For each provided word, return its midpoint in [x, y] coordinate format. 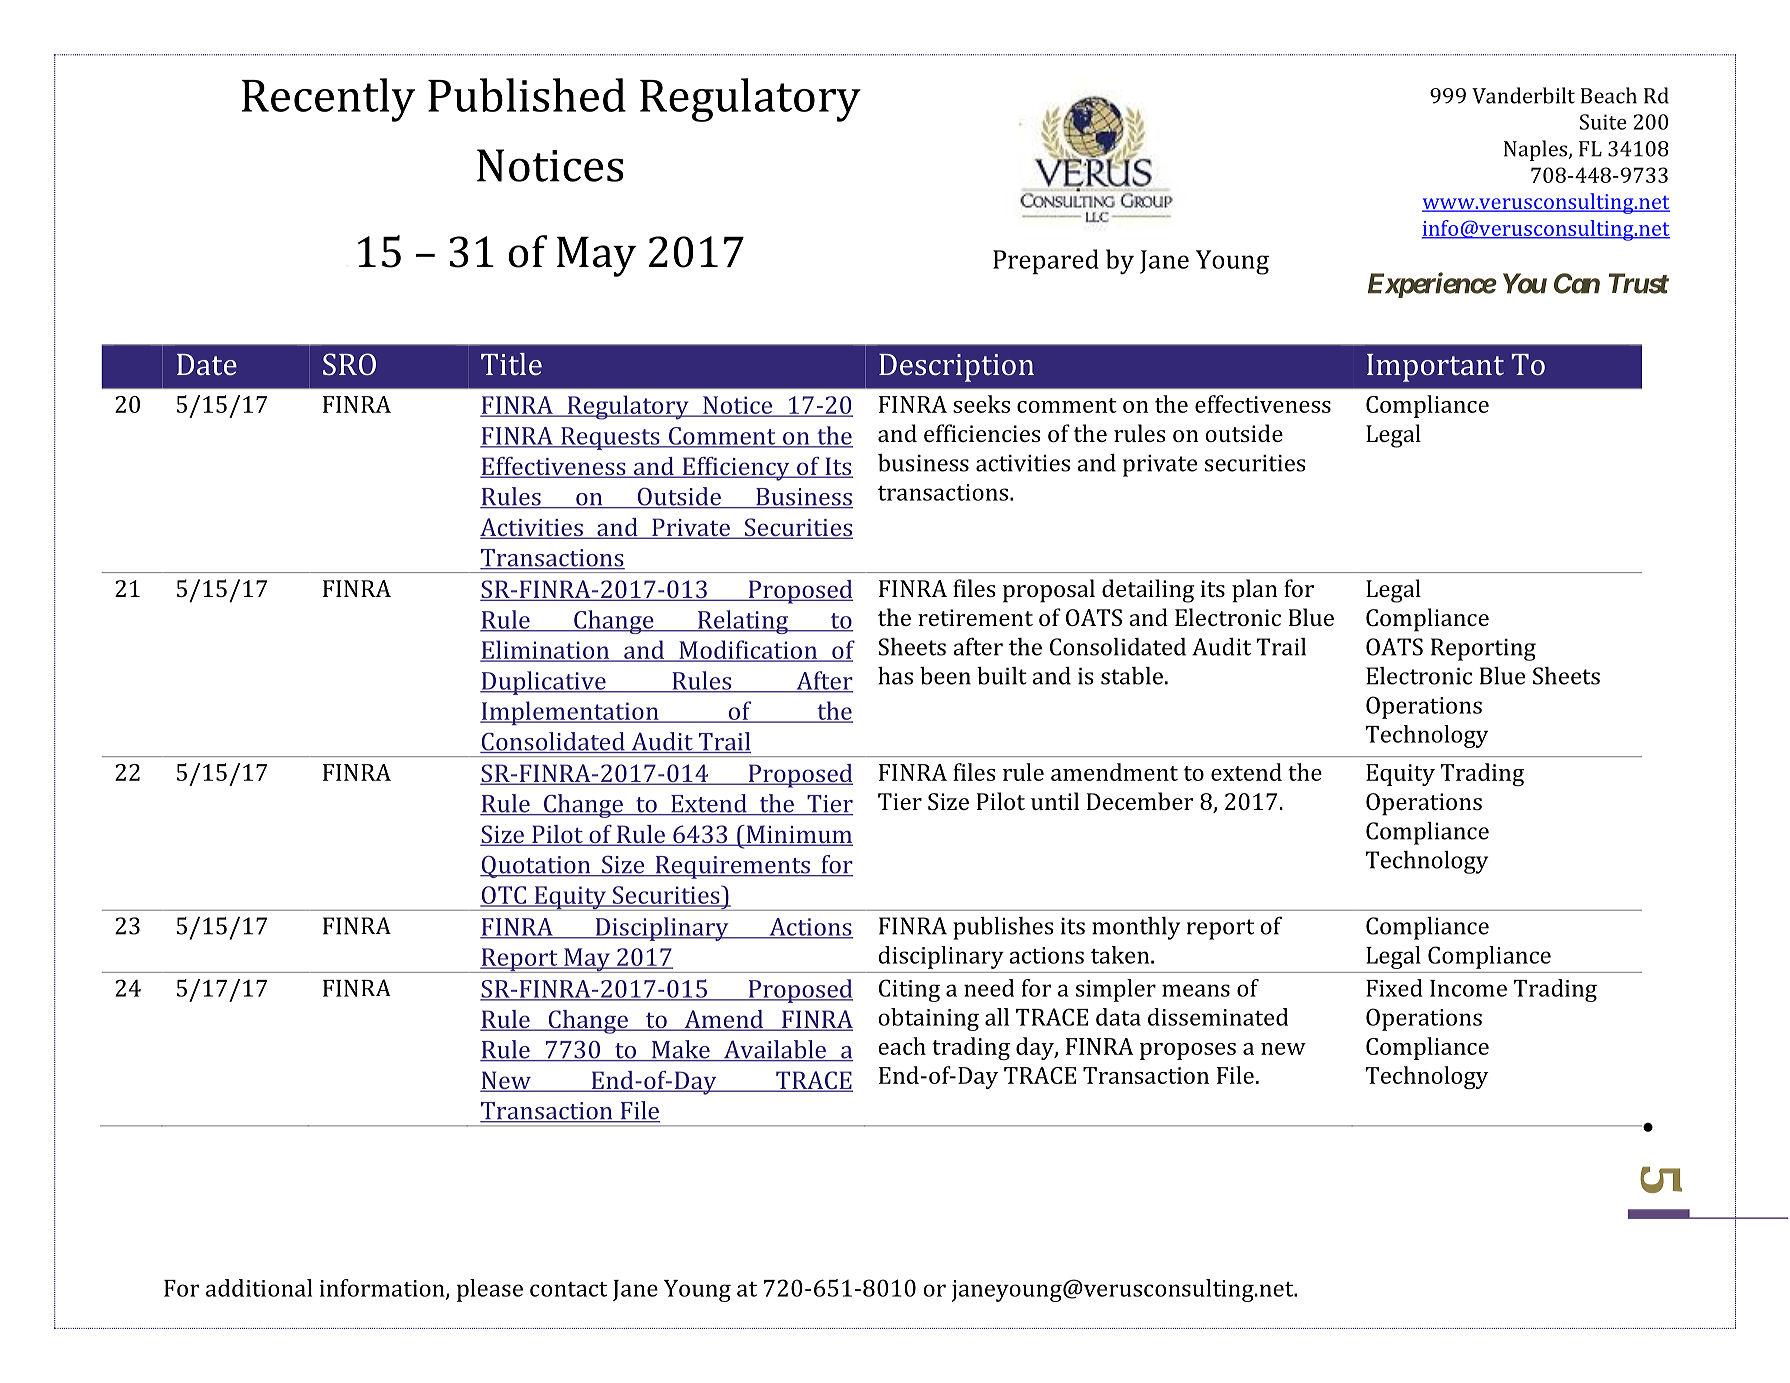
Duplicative [544, 683]
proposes [1188, 1051]
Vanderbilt [1523, 95]
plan [1254, 591]
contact [568, 1289]
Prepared [1046, 261]
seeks [981, 404]
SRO [349, 364]
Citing [909, 990]
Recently [328, 100]
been [945, 676]
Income [1468, 988]
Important [1435, 368]
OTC [504, 896]
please [490, 1290]
